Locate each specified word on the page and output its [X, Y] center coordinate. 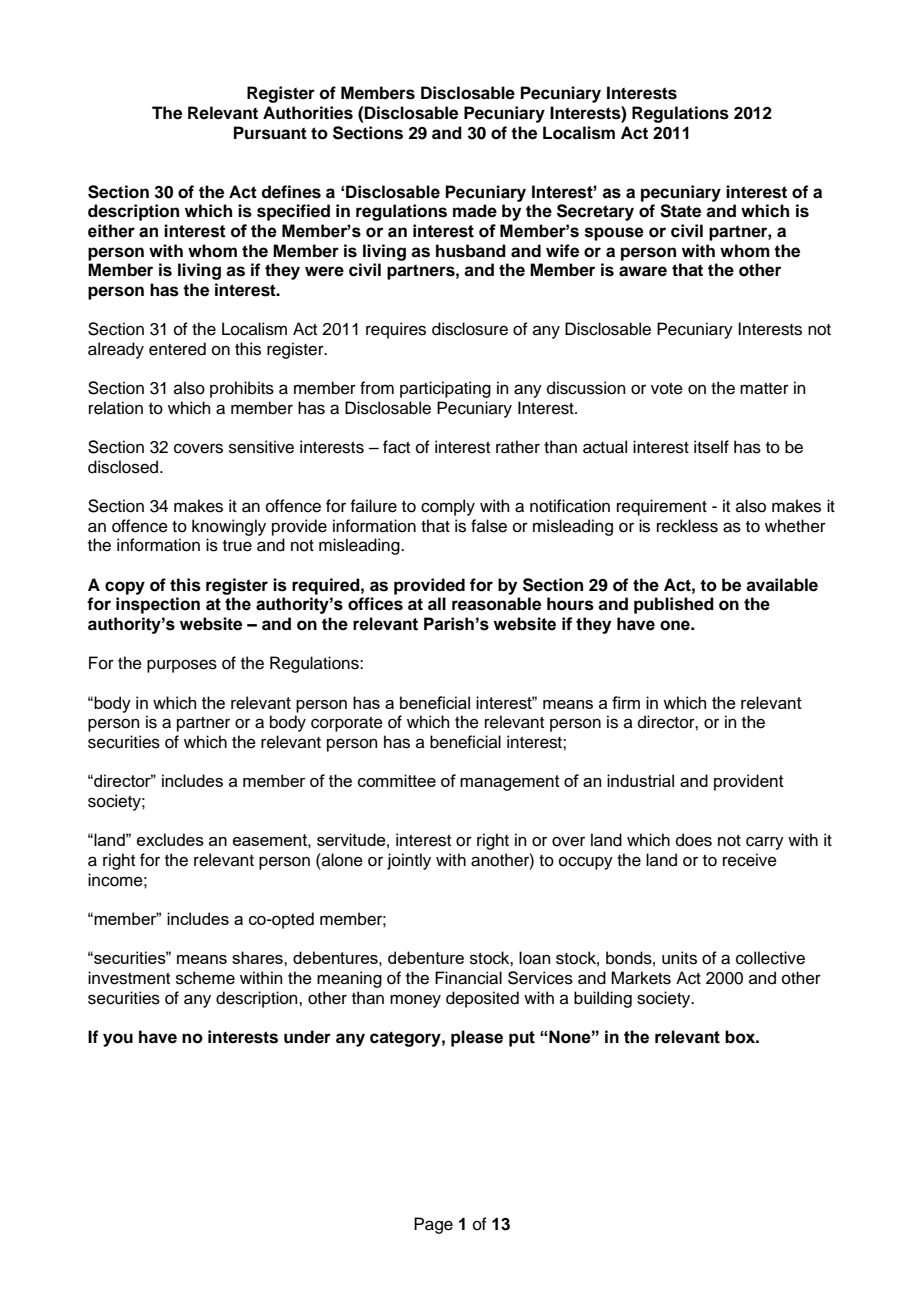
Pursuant [270, 133]
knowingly [229, 527]
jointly [409, 861]
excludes [170, 839]
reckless [687, 526]
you [118, 1040]
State [680, 211]
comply [448, 507]
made [475, 211]
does [694, 840]
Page [433, 1225]
